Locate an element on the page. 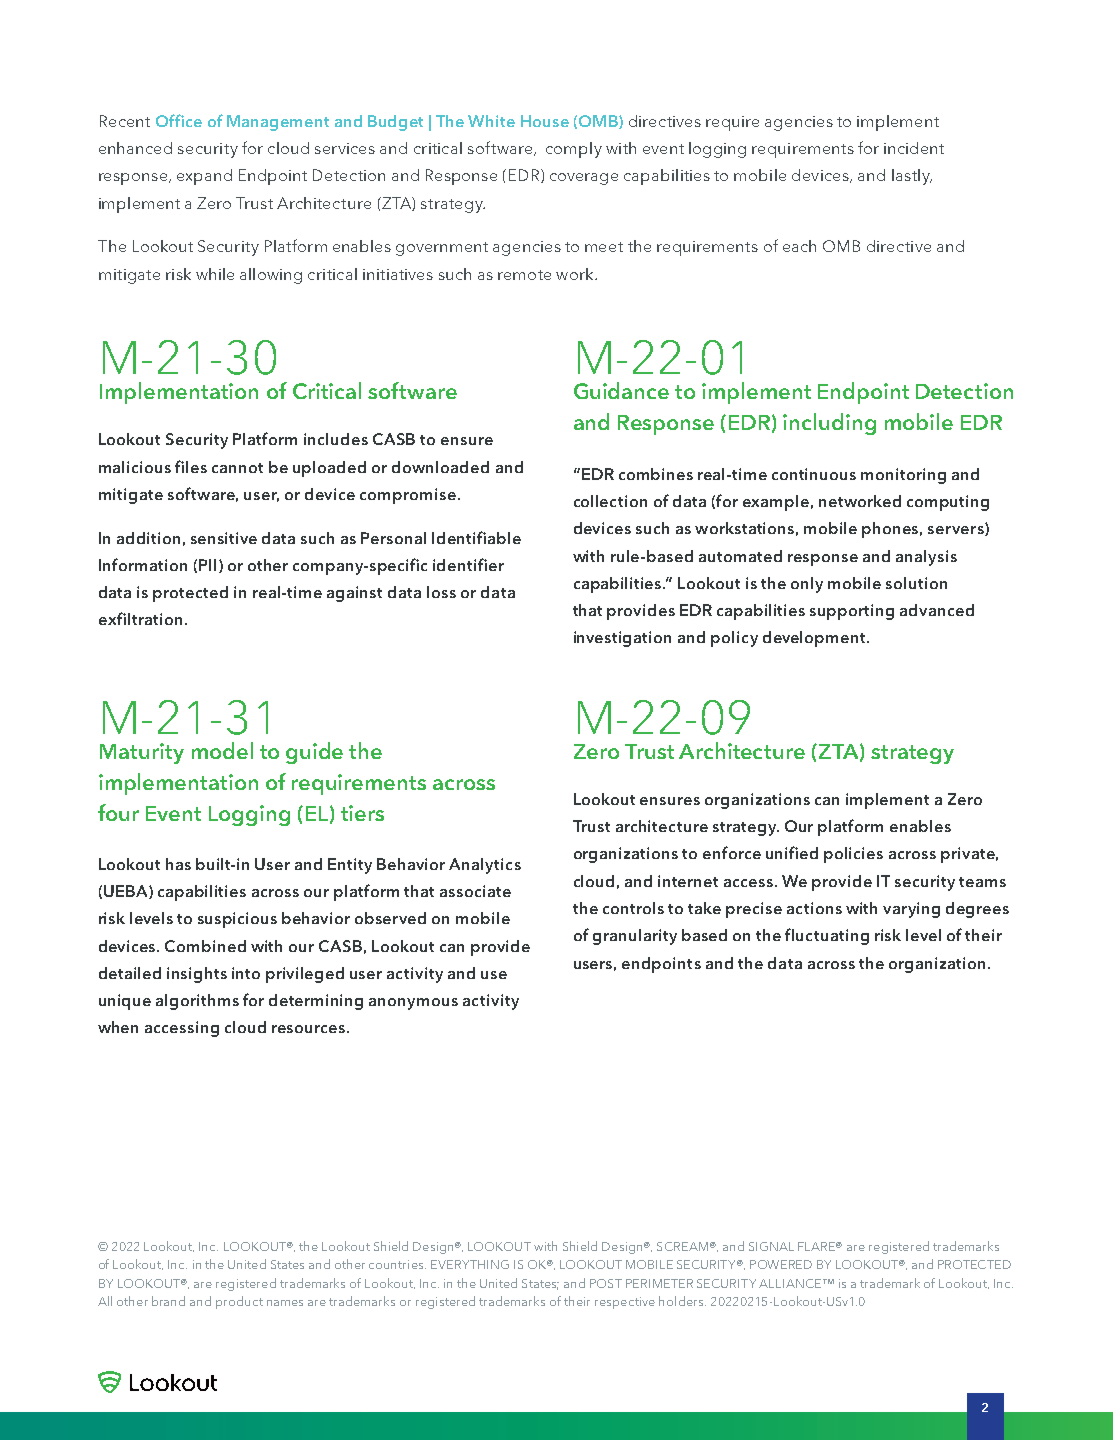 This page has width=1113, height=1440. model is located at coordinates (222, 750).
